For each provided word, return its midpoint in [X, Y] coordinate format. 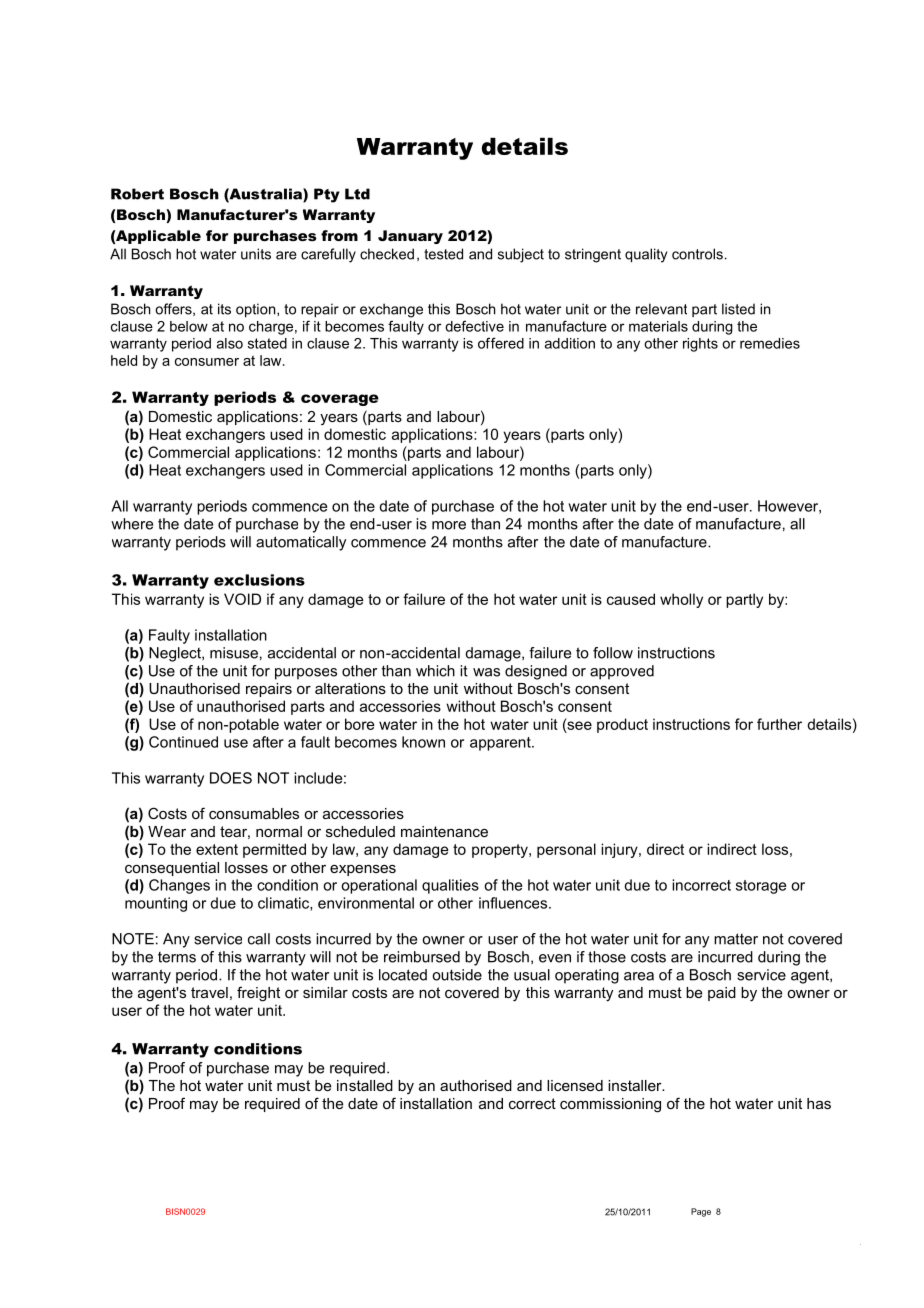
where [132, 524]
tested [443, 254]
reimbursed [422, 957]
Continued [183, 742]
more [449, 525]
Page [701, 1212]
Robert [137, 194]
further [779, 724]
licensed [575, 1085]
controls [697, 254]
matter [736, 939]
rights [700, 345]
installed [365, 1085]
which [435, 671]
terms [177, 957]
